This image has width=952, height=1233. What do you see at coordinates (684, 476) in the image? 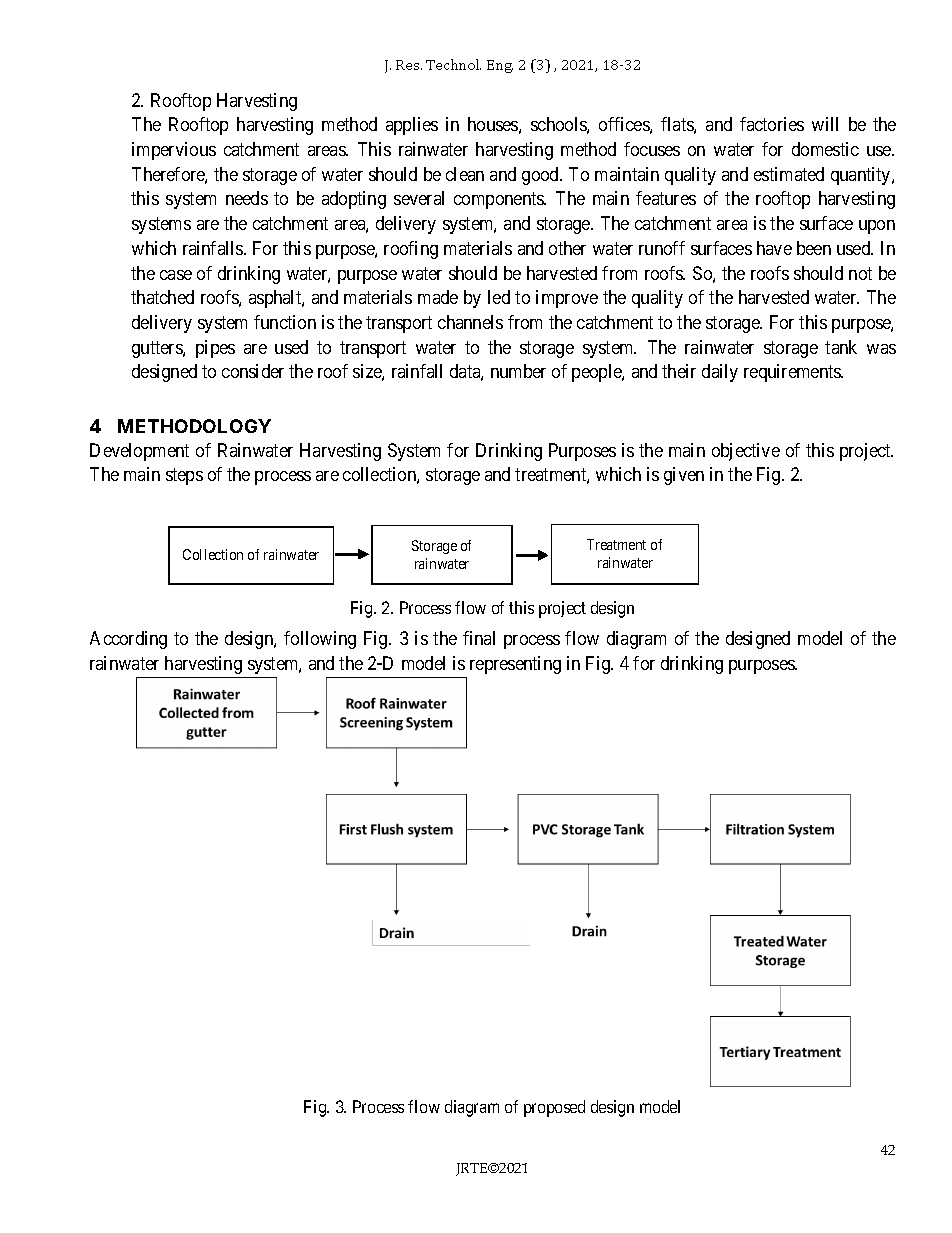
I see `given` at bounding box center [684, 476].
